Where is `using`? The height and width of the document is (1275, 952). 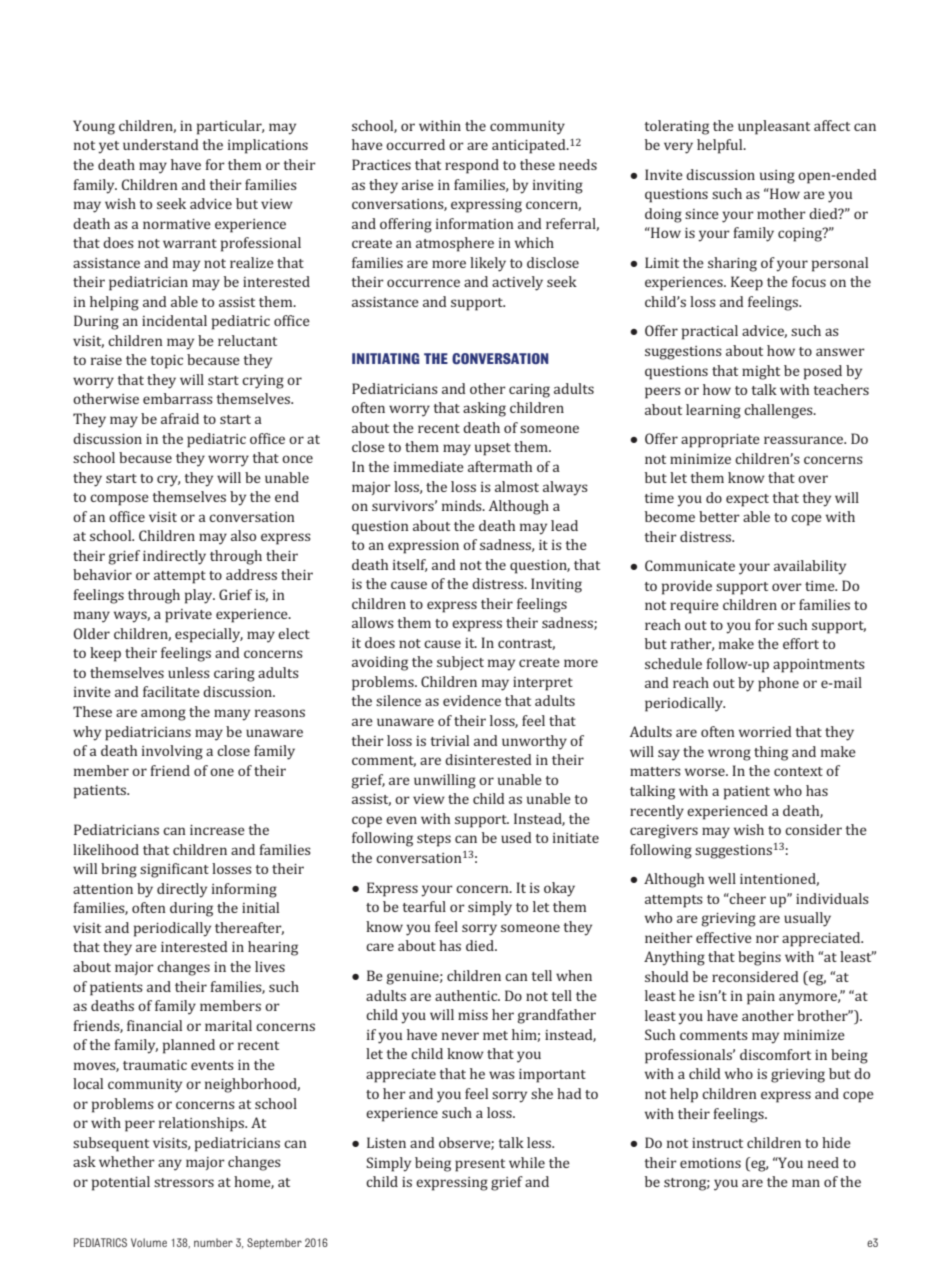 using is located at coordinates (777, 177).
